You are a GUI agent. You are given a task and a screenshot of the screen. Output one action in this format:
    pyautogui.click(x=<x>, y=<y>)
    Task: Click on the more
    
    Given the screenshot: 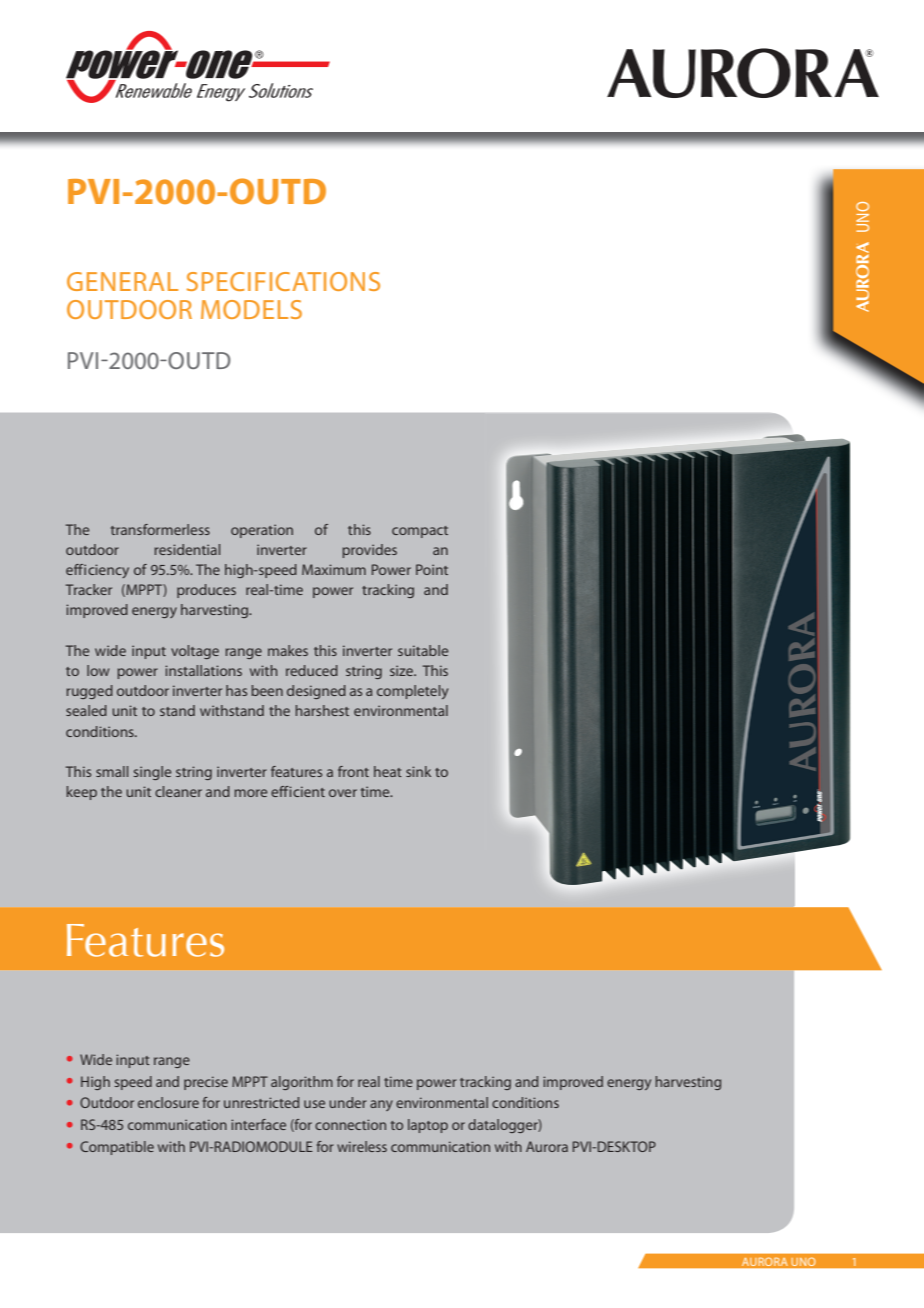 What is the action you would take?
    pyautogui.click(x=250, y=793)
